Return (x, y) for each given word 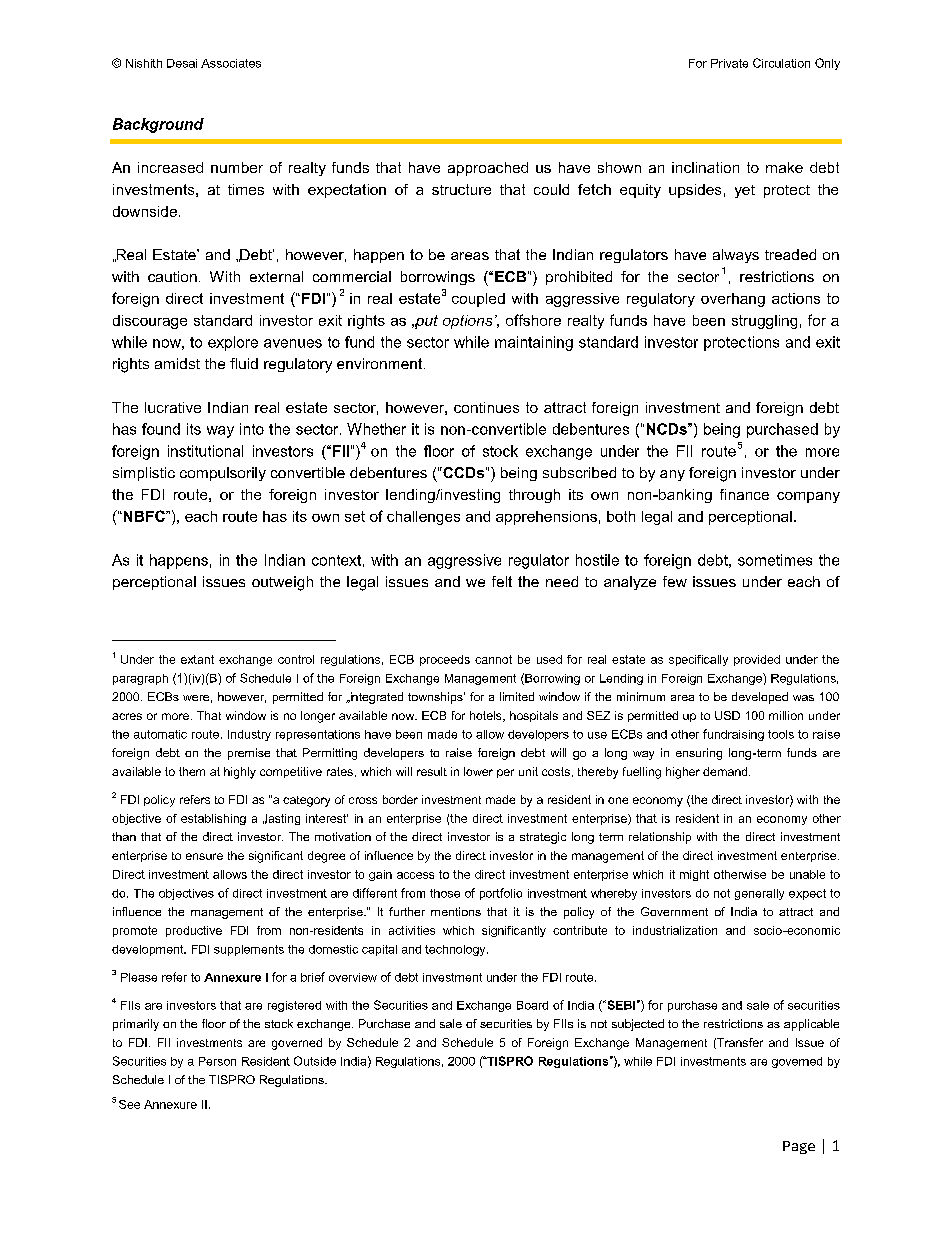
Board (532, 1005)
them (192, 771)
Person (217, 1061)
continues (486, 407)
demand (726, 771)
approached (488, 169)
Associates (231, 63)
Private (729, 63)
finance (744, 494)
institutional (205, 451)
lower (478, 771)
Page (799, 1147)
